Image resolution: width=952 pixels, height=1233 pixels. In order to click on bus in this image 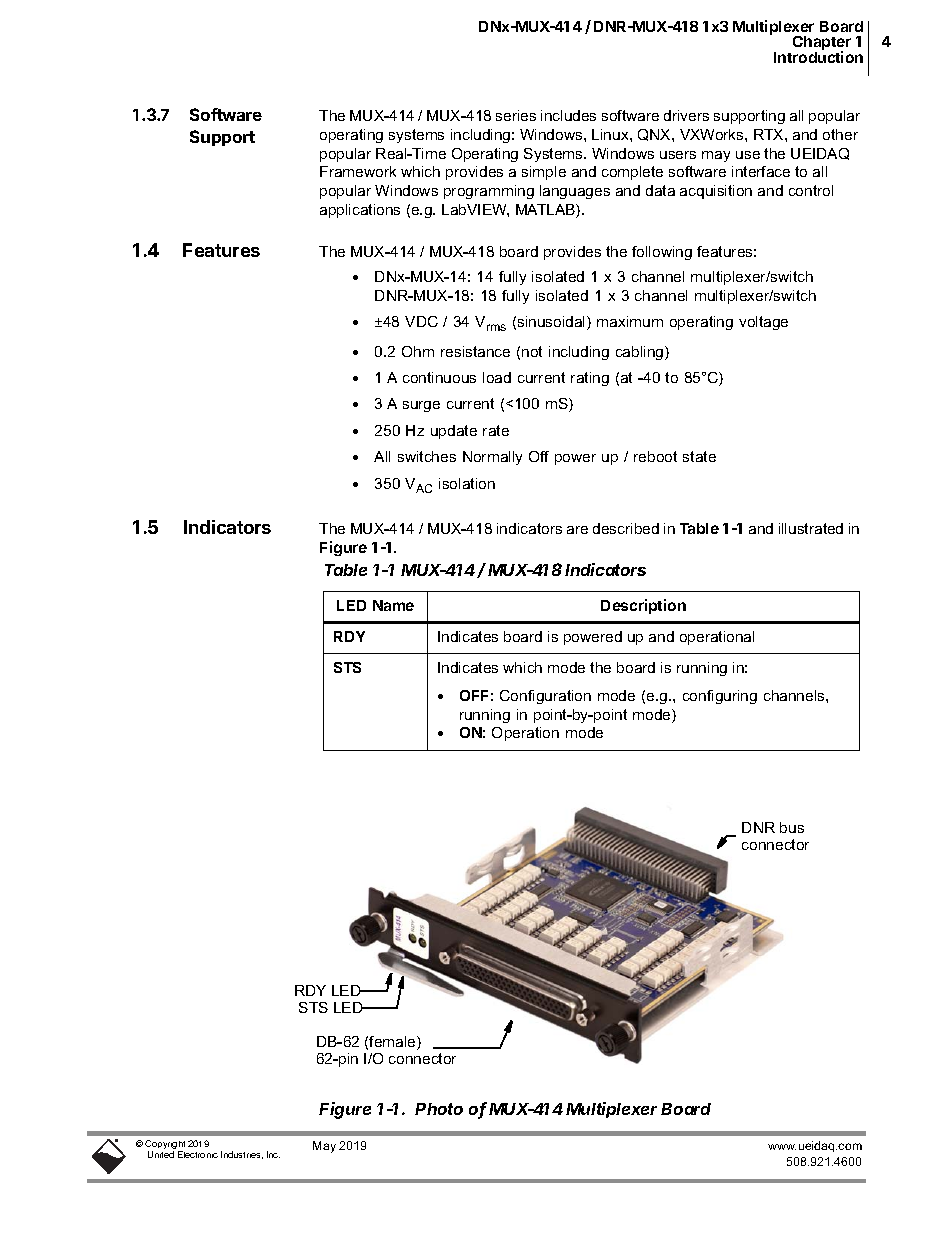, I will do `click(792, 827)`.
